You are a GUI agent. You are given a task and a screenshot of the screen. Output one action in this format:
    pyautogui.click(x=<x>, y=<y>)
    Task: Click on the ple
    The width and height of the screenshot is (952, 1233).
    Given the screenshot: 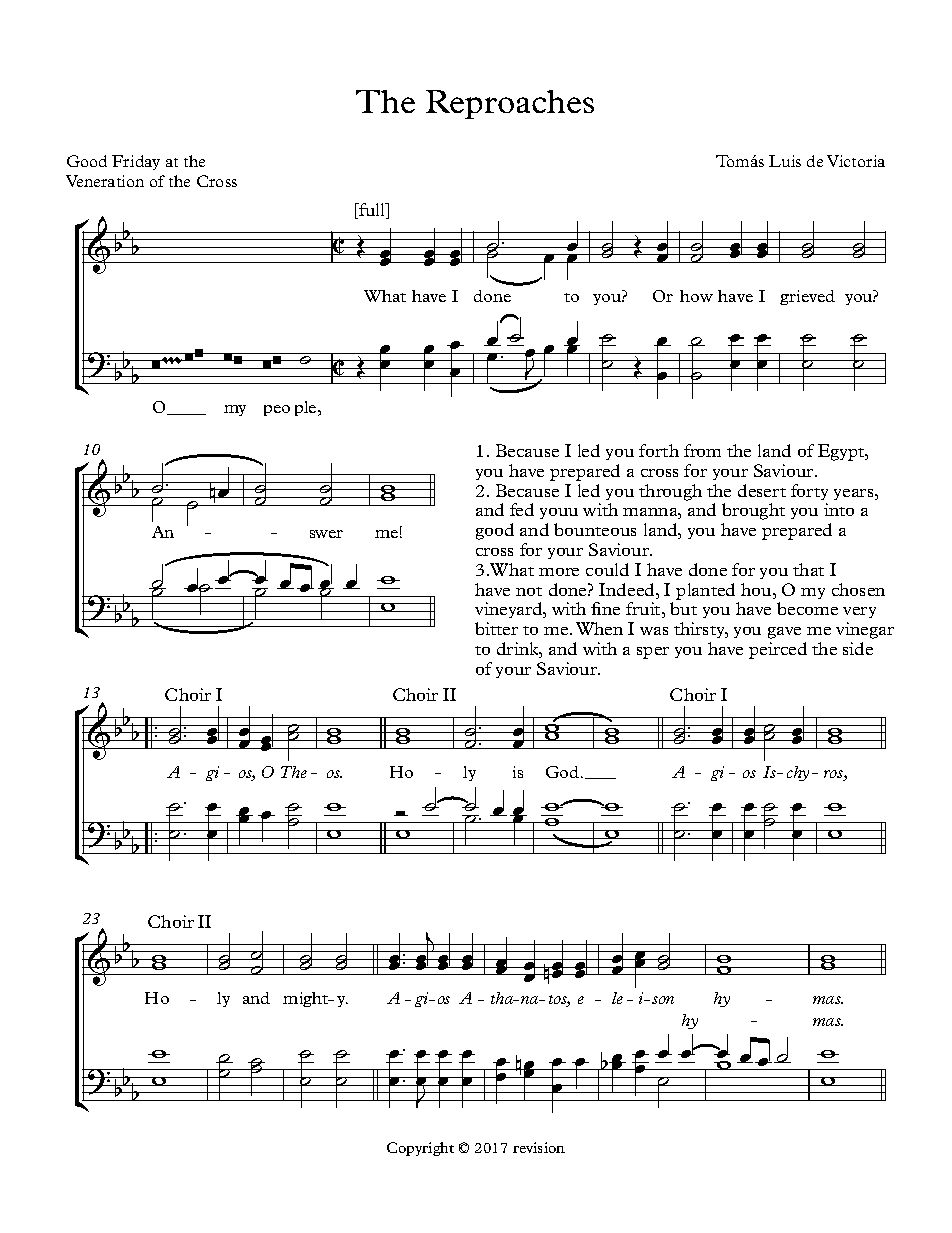 What is the action you would take?
    pyautogui.click(x=307, y=408)
